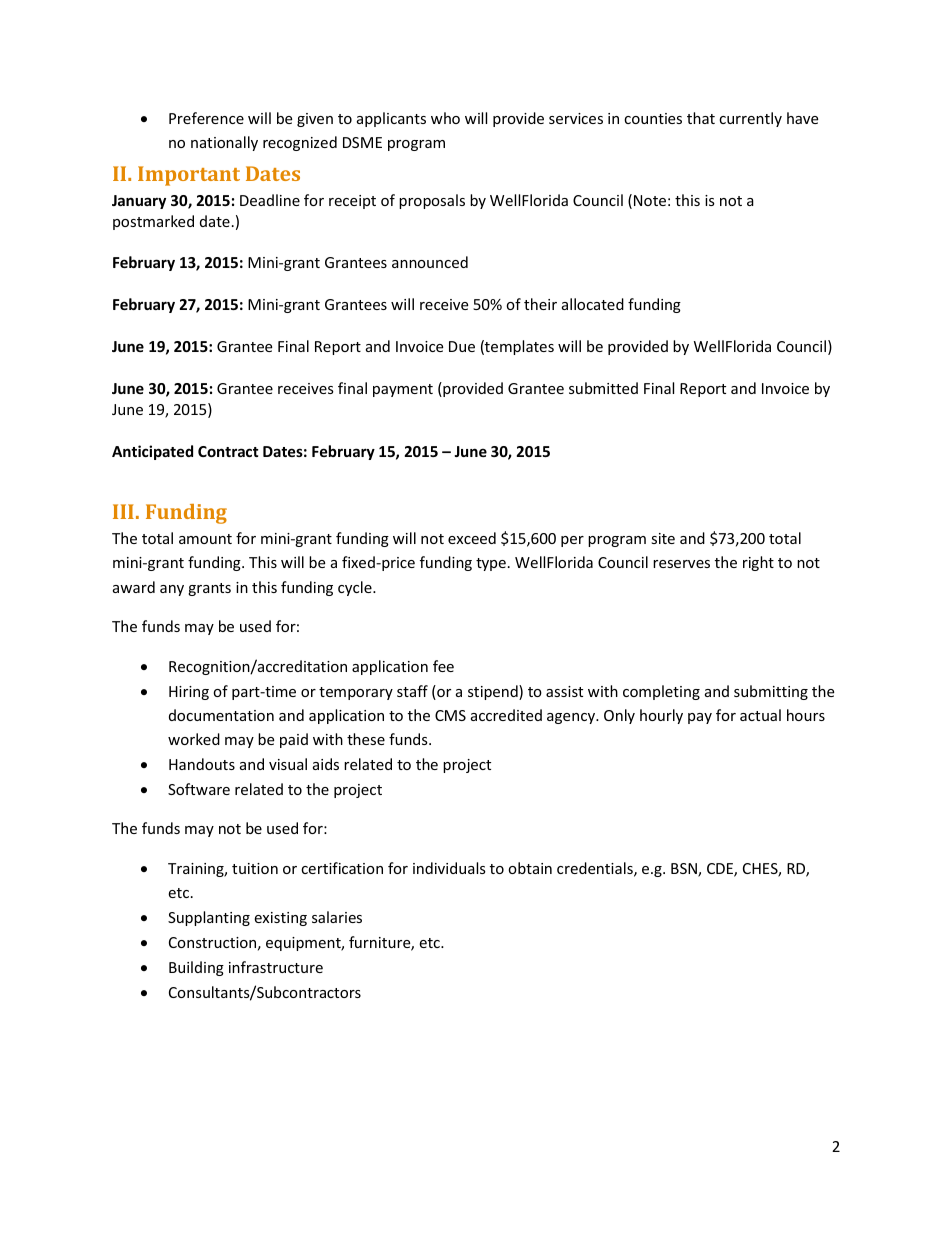  What do you see at coordinates (750, 119) in the screenshot?
I see `currently` at bounding box center [750, 119].
